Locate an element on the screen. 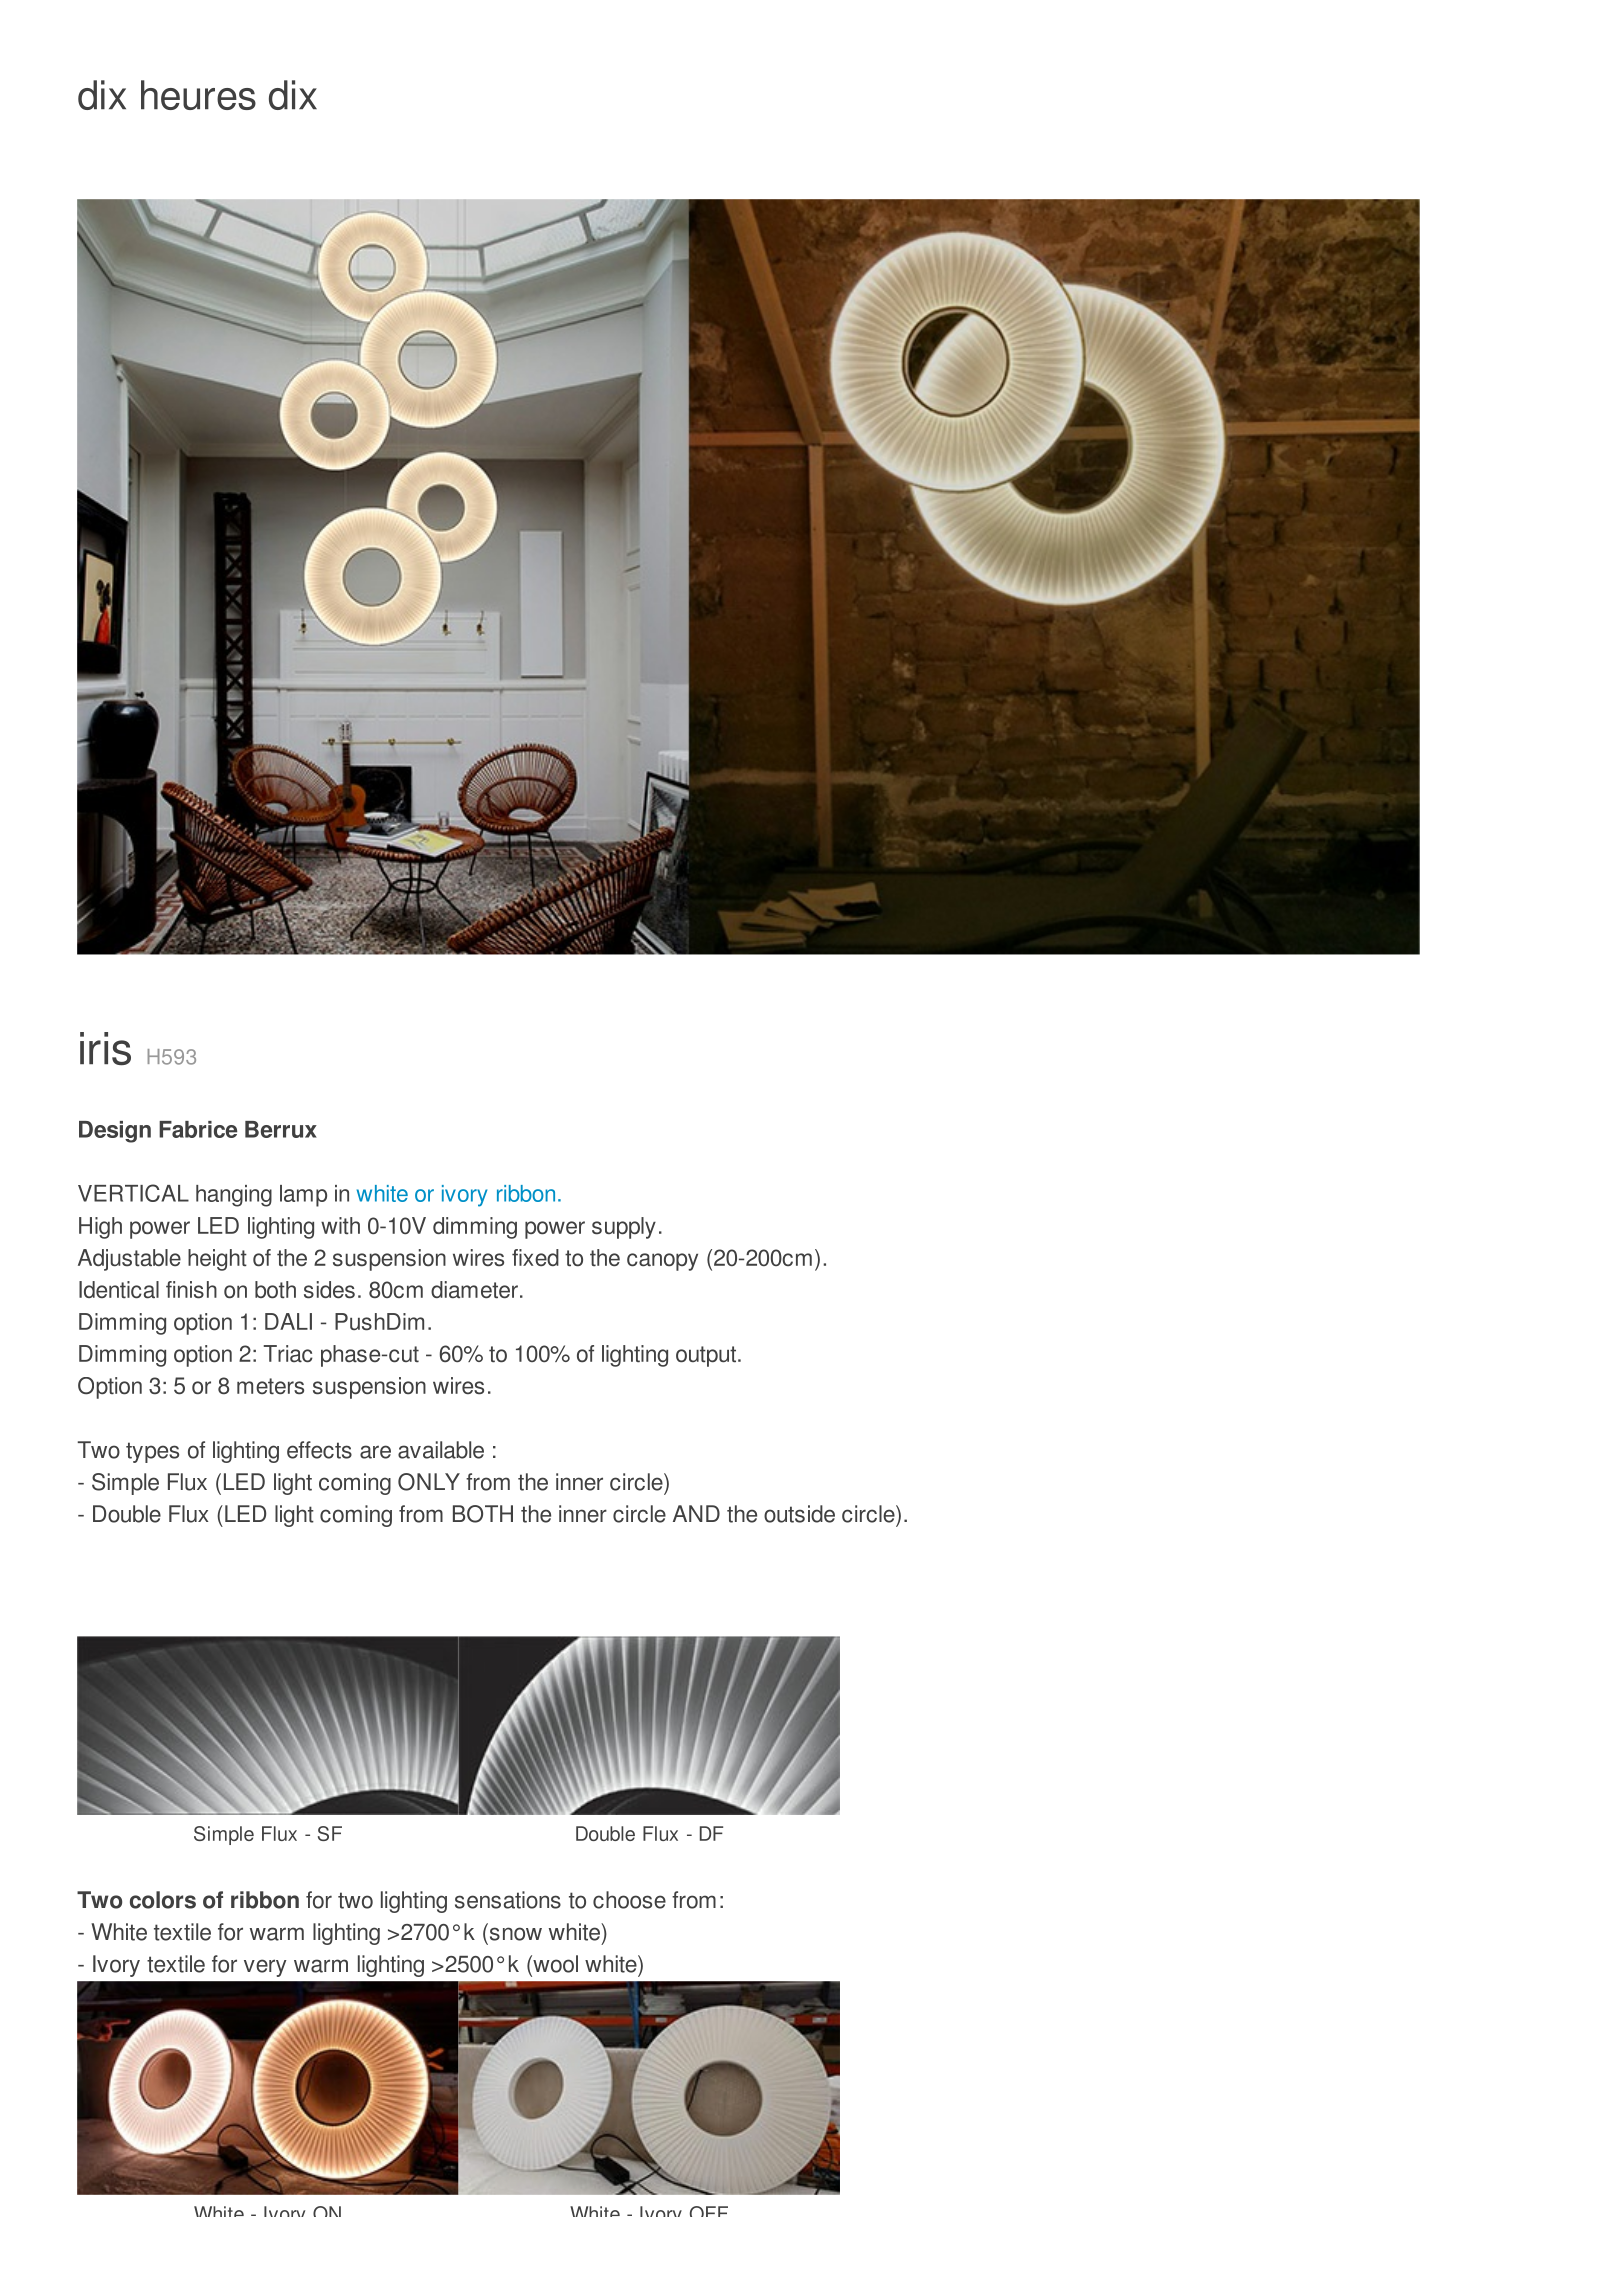 This screenshot has width=1621, height=2294. types is located at coordinates (152, 1452).
